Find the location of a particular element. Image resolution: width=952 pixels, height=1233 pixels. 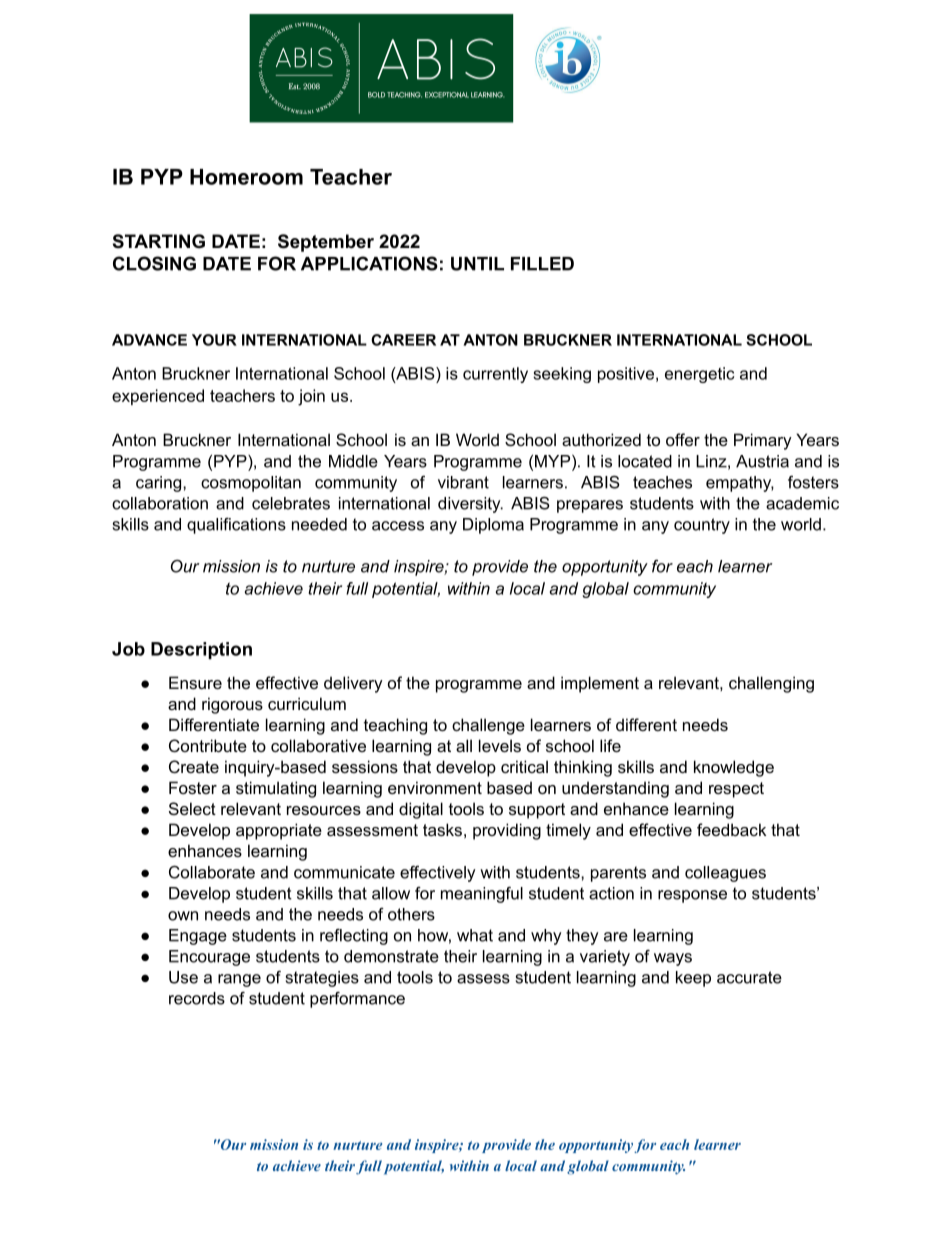

accurate is located at coordinates (749, 977).
